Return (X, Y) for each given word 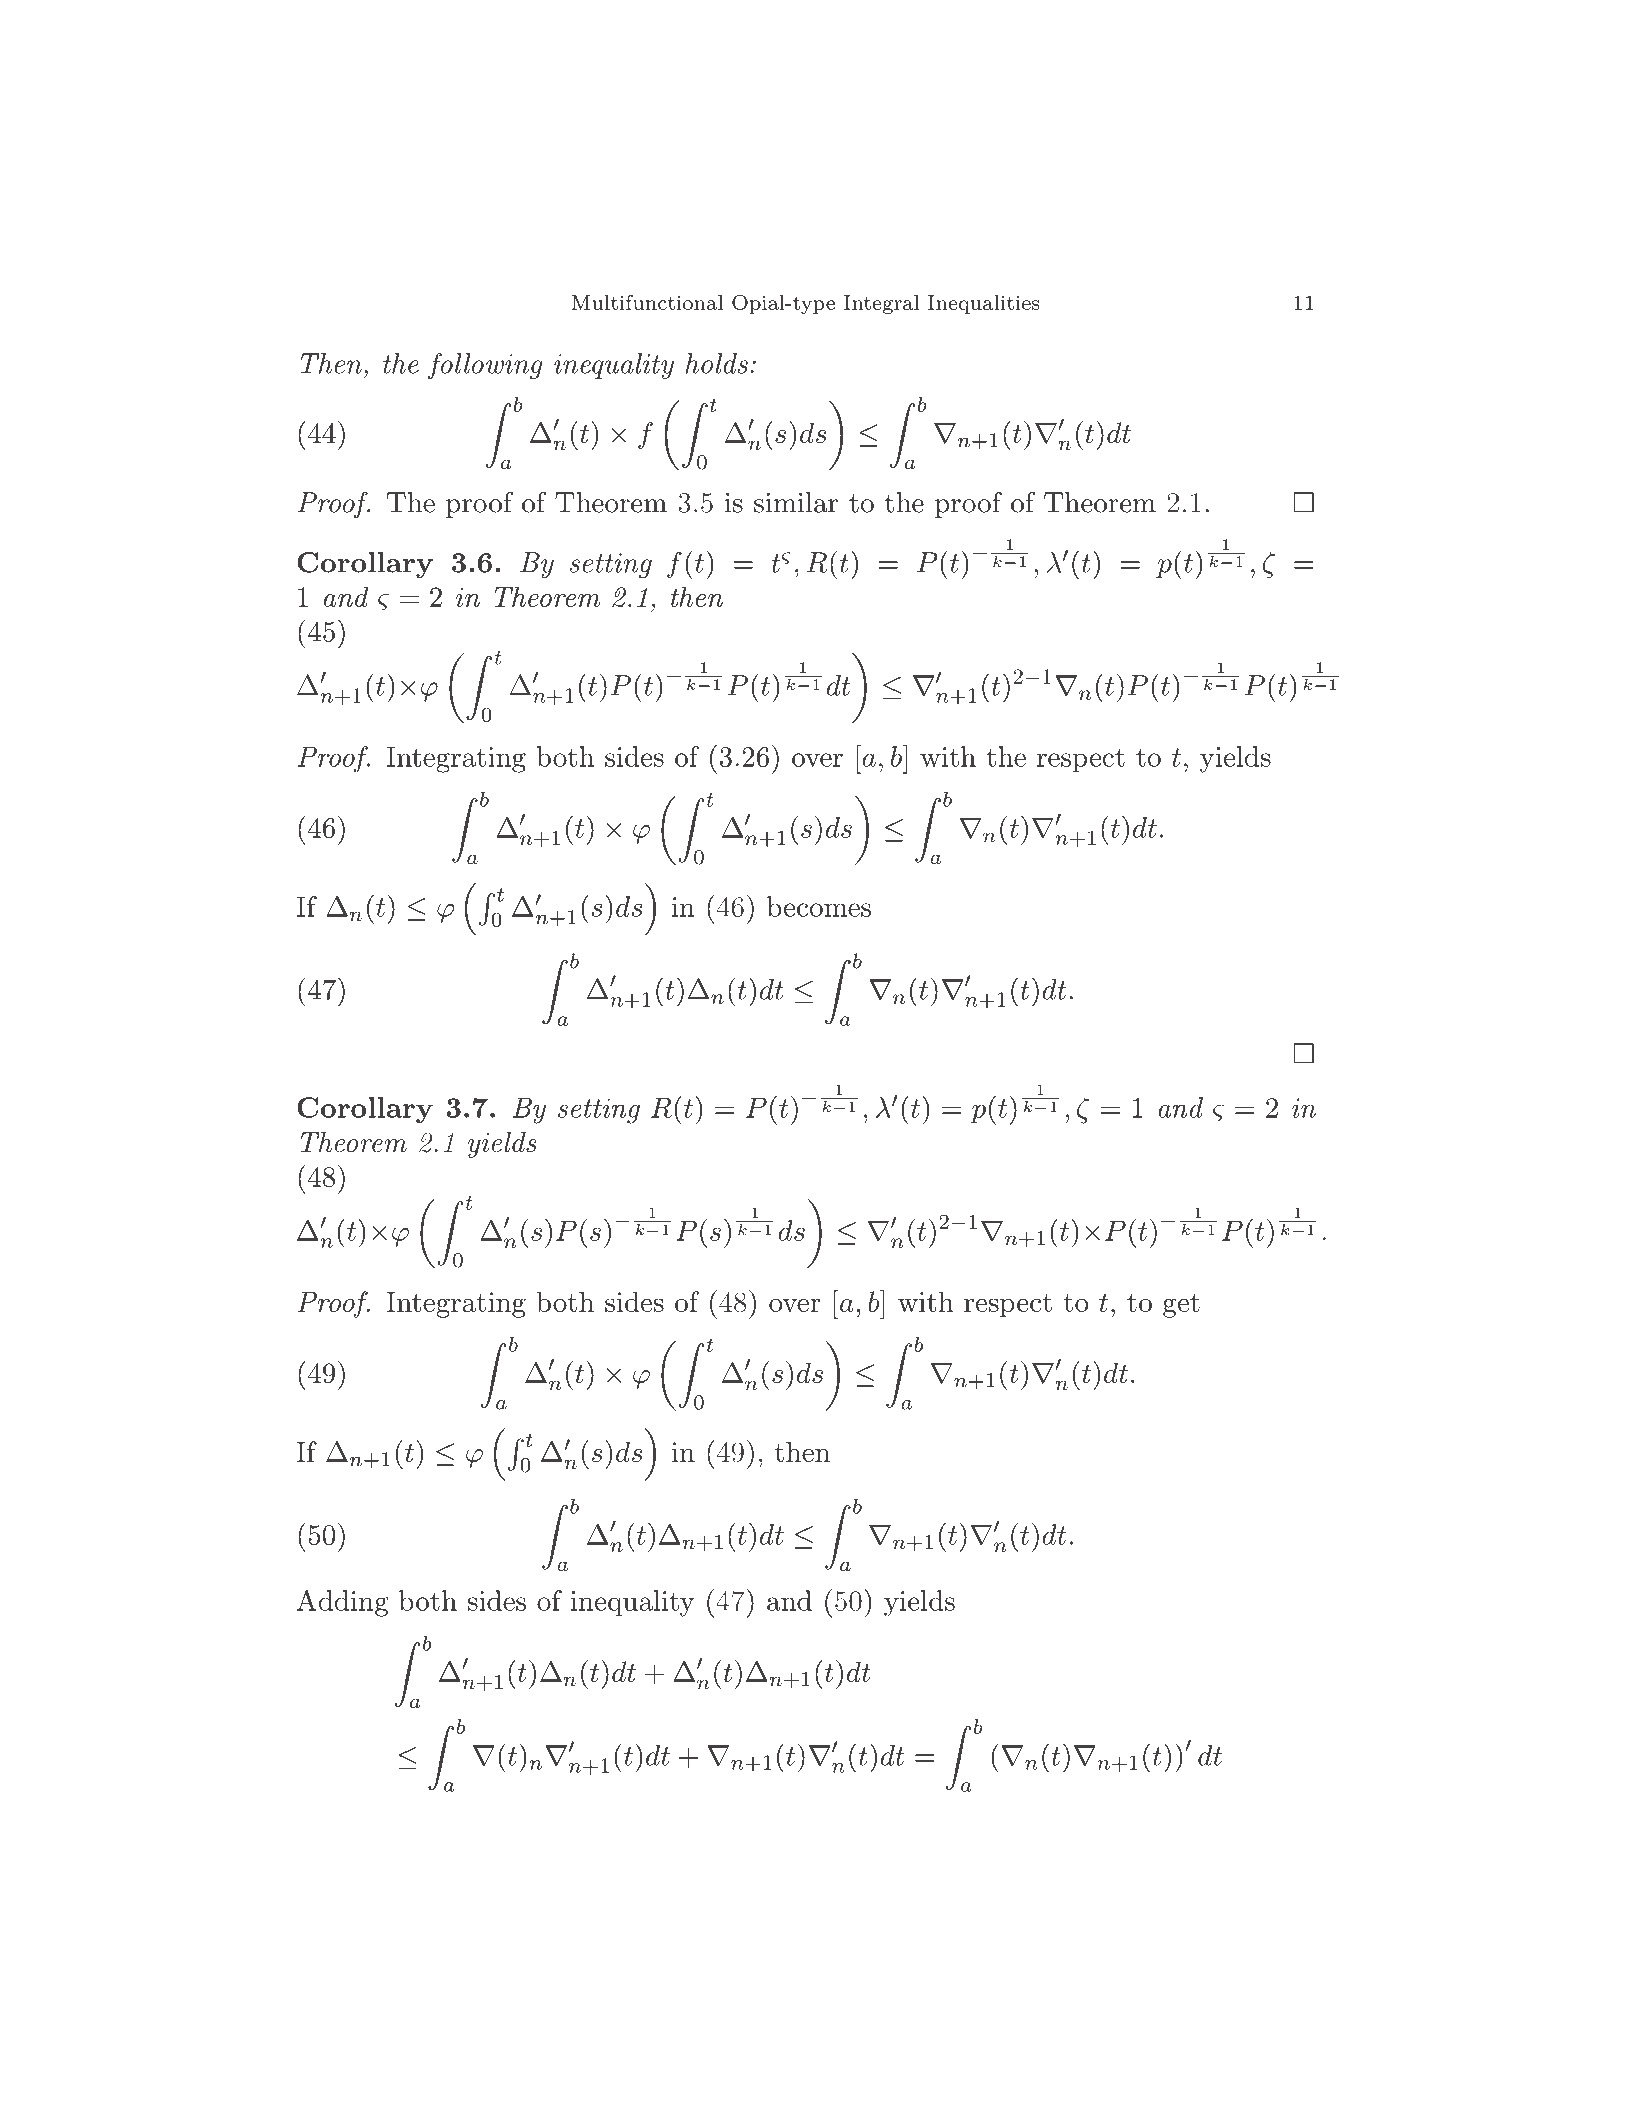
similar (796, 502)
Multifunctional (647, 302)
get (1181, 1306)
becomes (819, 906)
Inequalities (984, 304)
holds (716, 363)
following (485, 366)
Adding (343, 1603)
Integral (881, 304)
